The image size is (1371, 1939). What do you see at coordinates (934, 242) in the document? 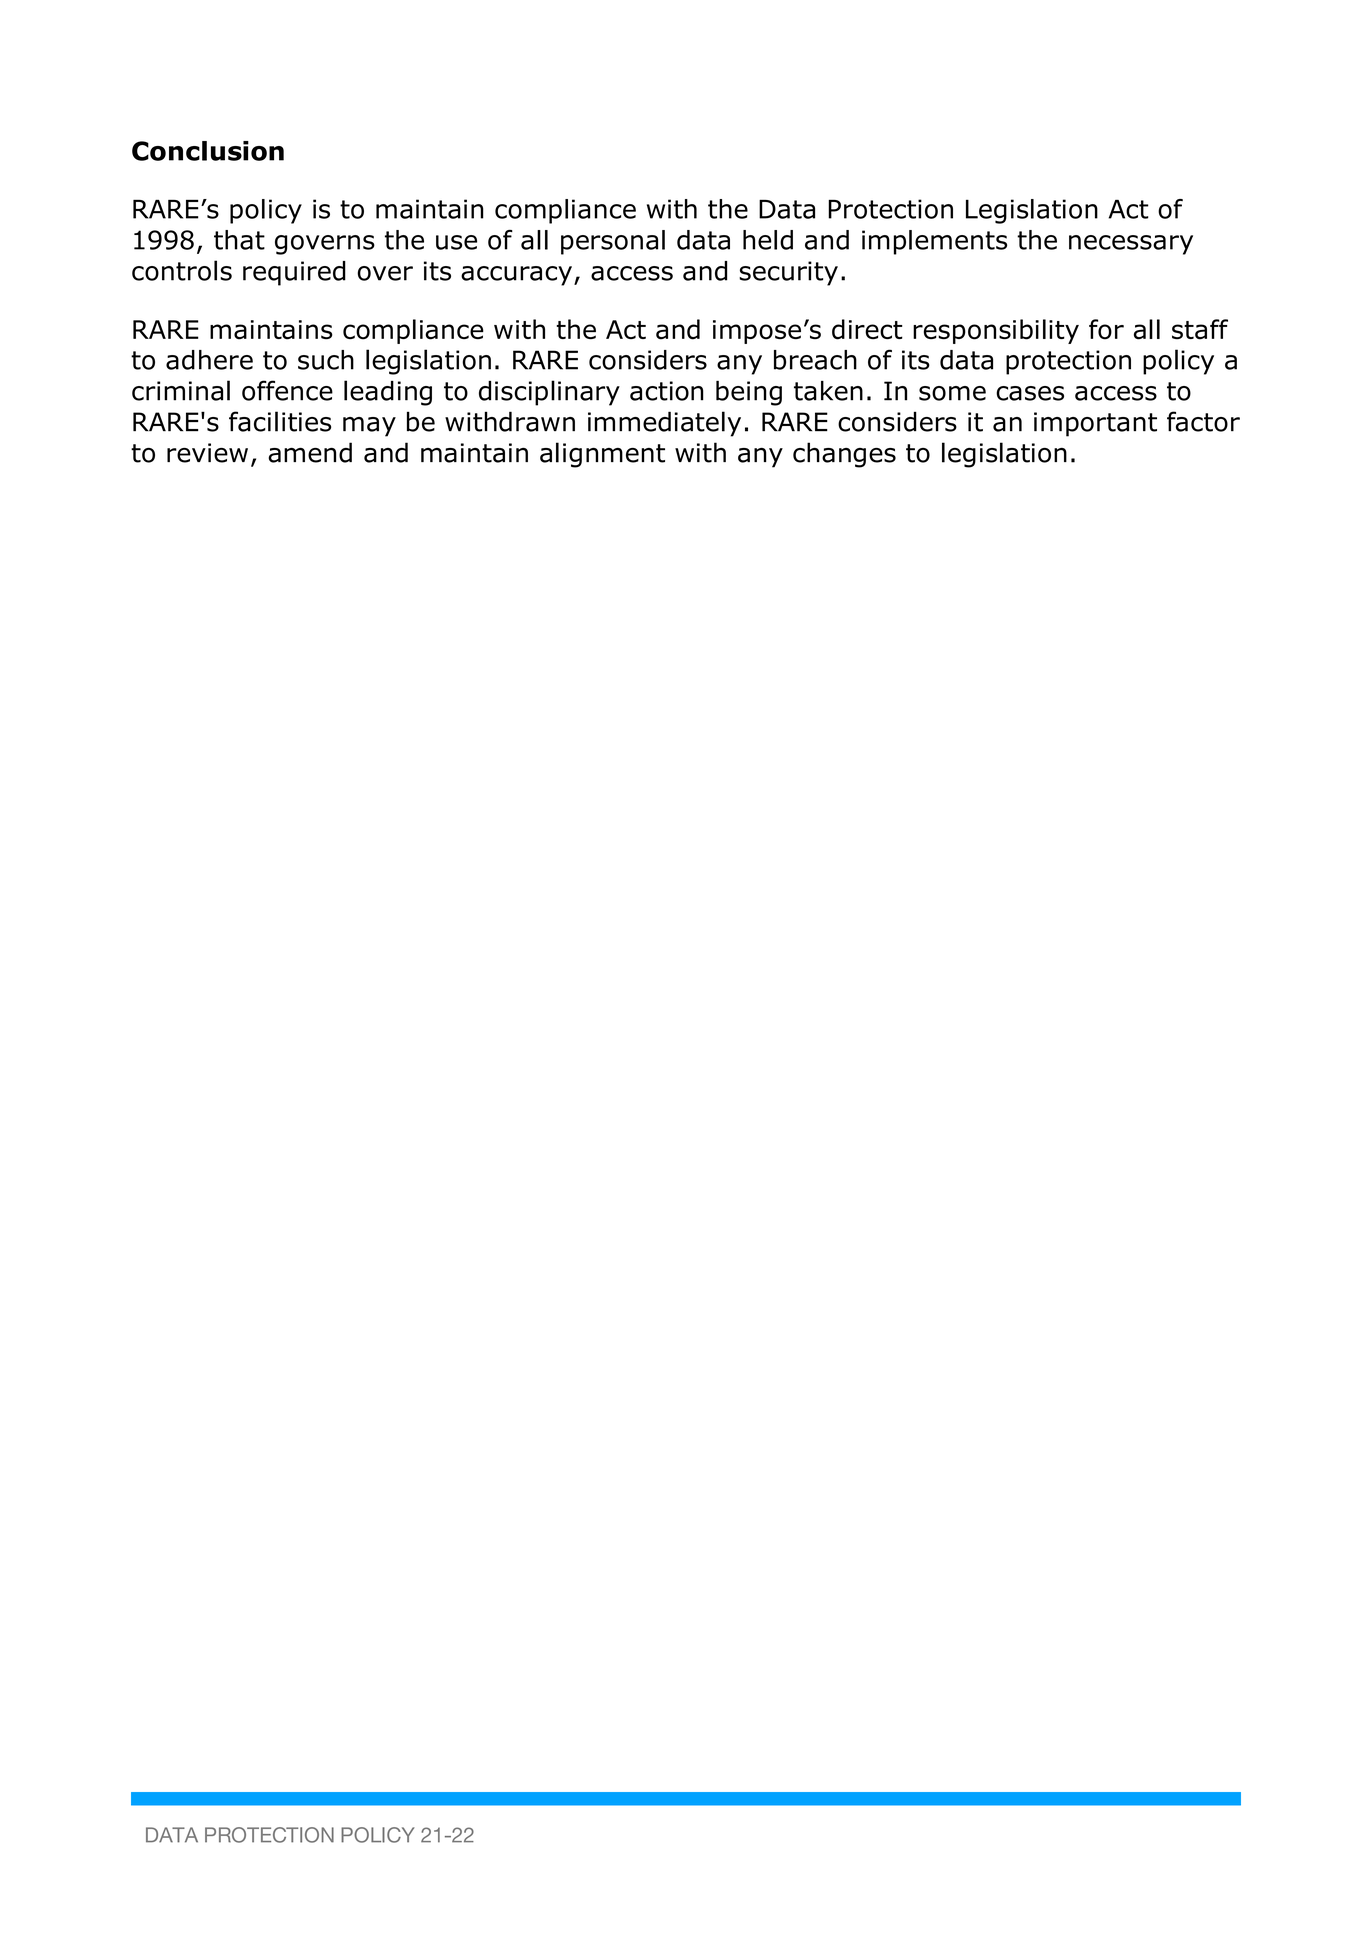
I see `implements` at bounding box center [934, 242].
